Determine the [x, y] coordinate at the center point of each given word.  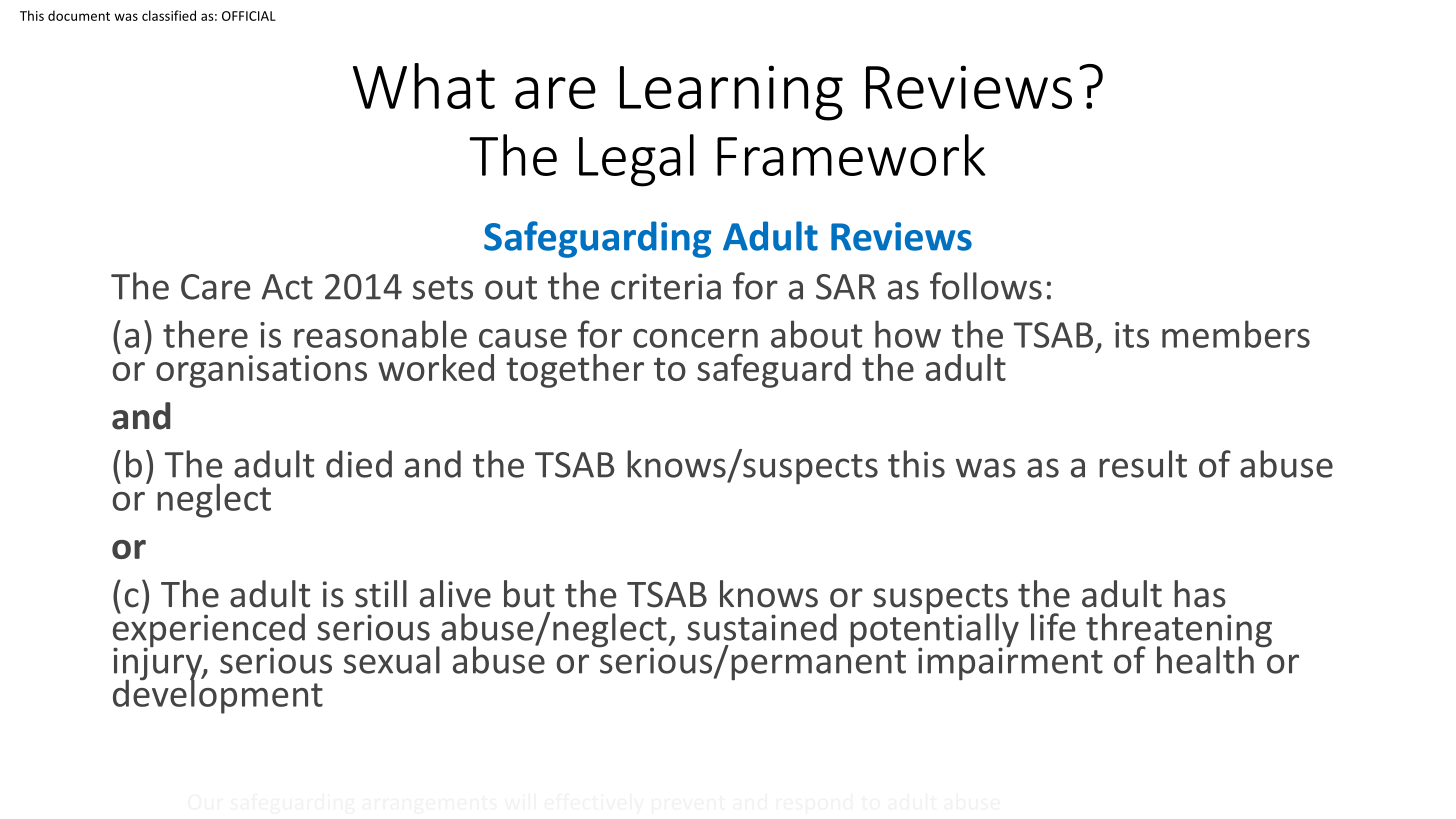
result [1143, 464]
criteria [666, 286]
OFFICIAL [249, 16]
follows [986, 286]
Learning [731, 93]
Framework [851, 155]
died [359, 464]
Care [216, 287]
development [218, 695]
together [575, 371]
